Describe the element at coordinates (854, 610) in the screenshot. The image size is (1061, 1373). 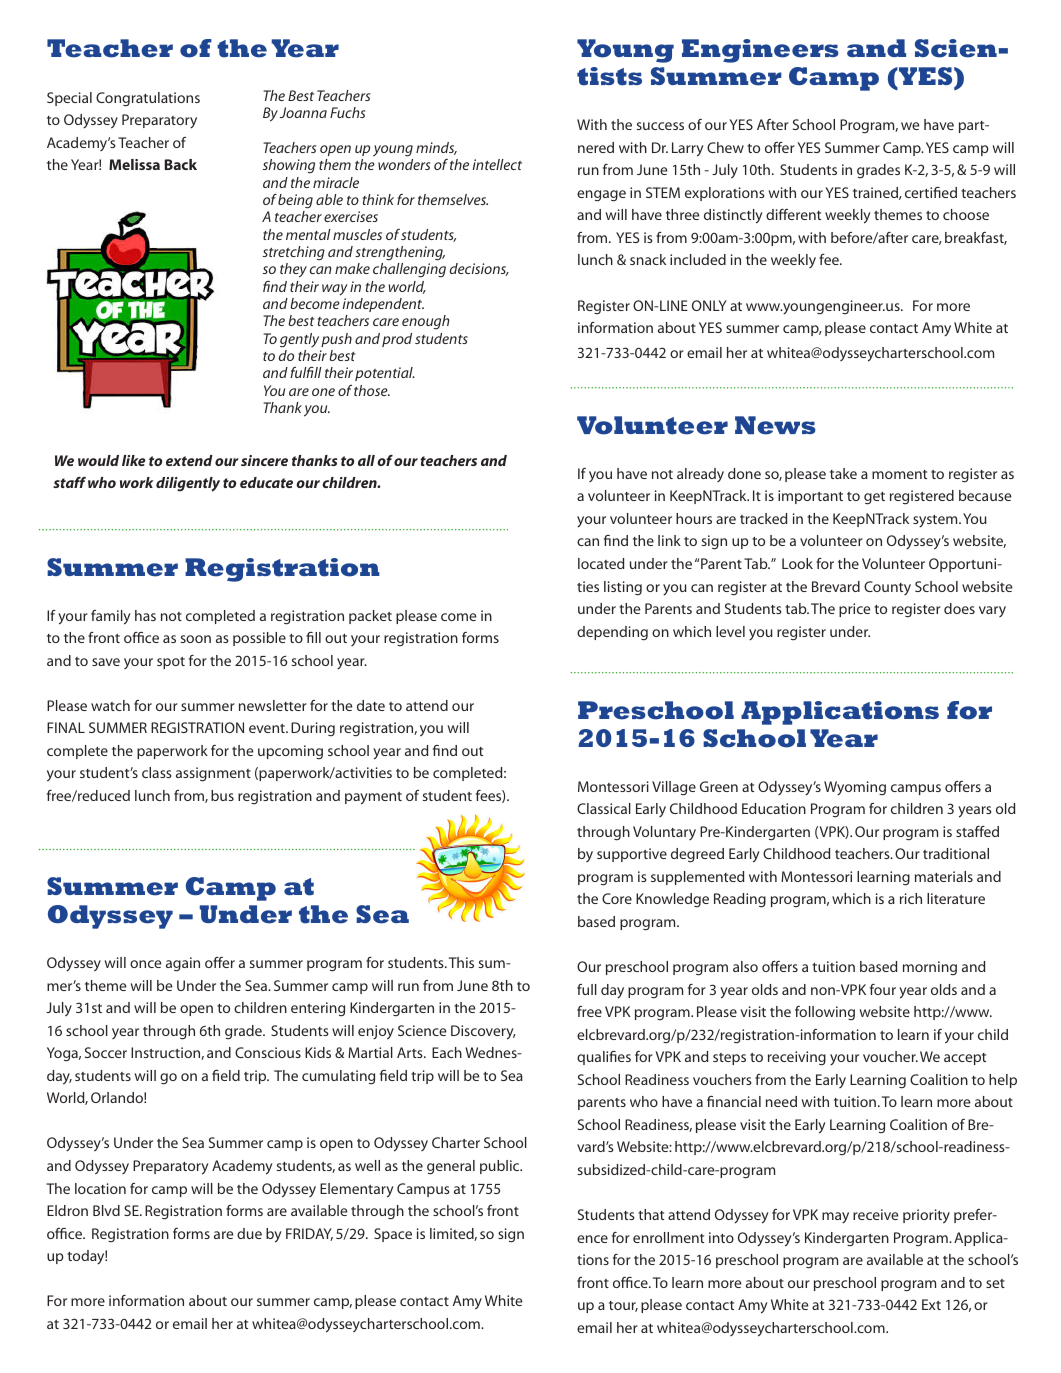
I see `price` at that location.
